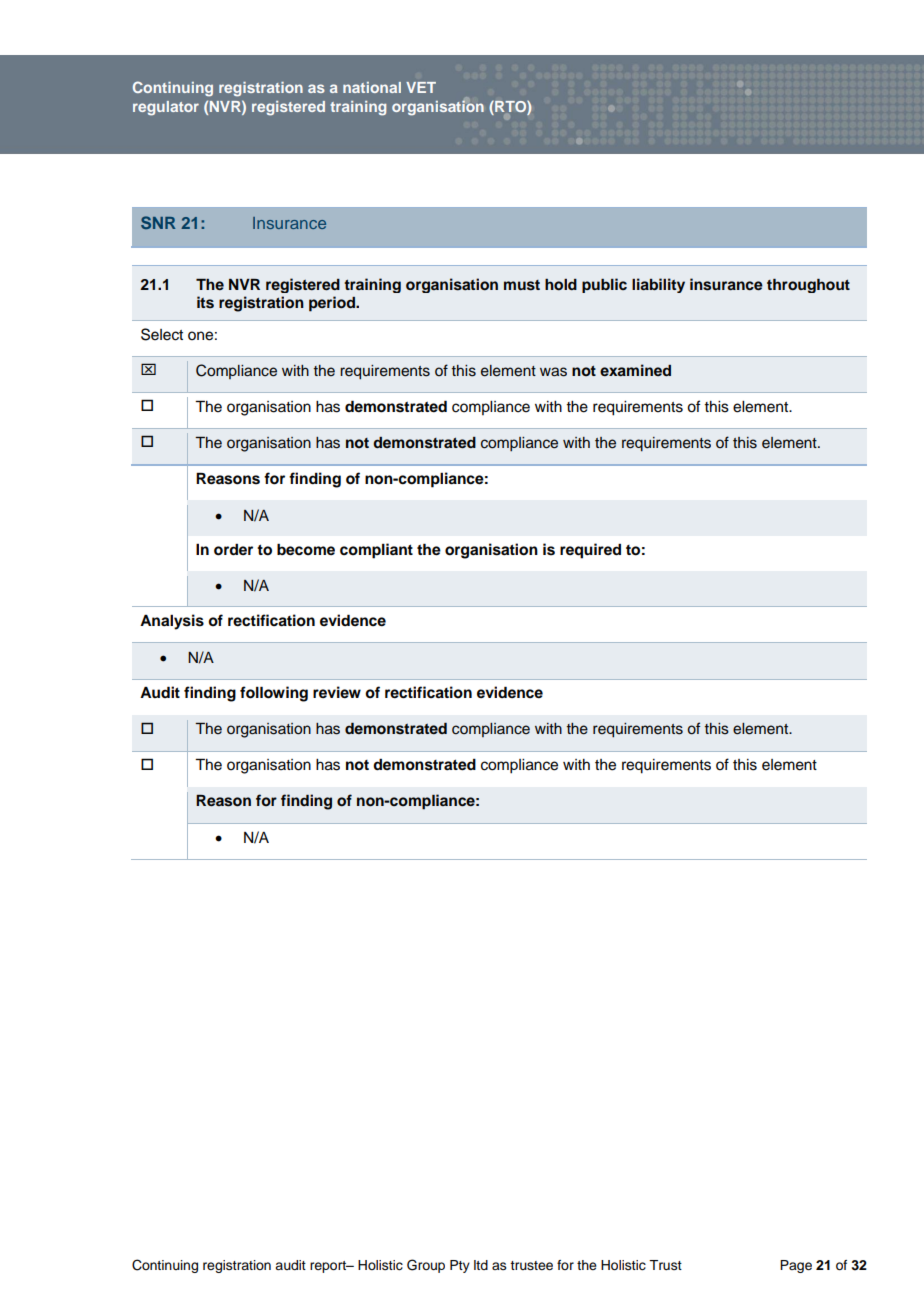 The height and width of the document is (1308, 924). What do you see at coordinates (274, 694) in the document?
I see `following` at bounding box center [274, 694].
